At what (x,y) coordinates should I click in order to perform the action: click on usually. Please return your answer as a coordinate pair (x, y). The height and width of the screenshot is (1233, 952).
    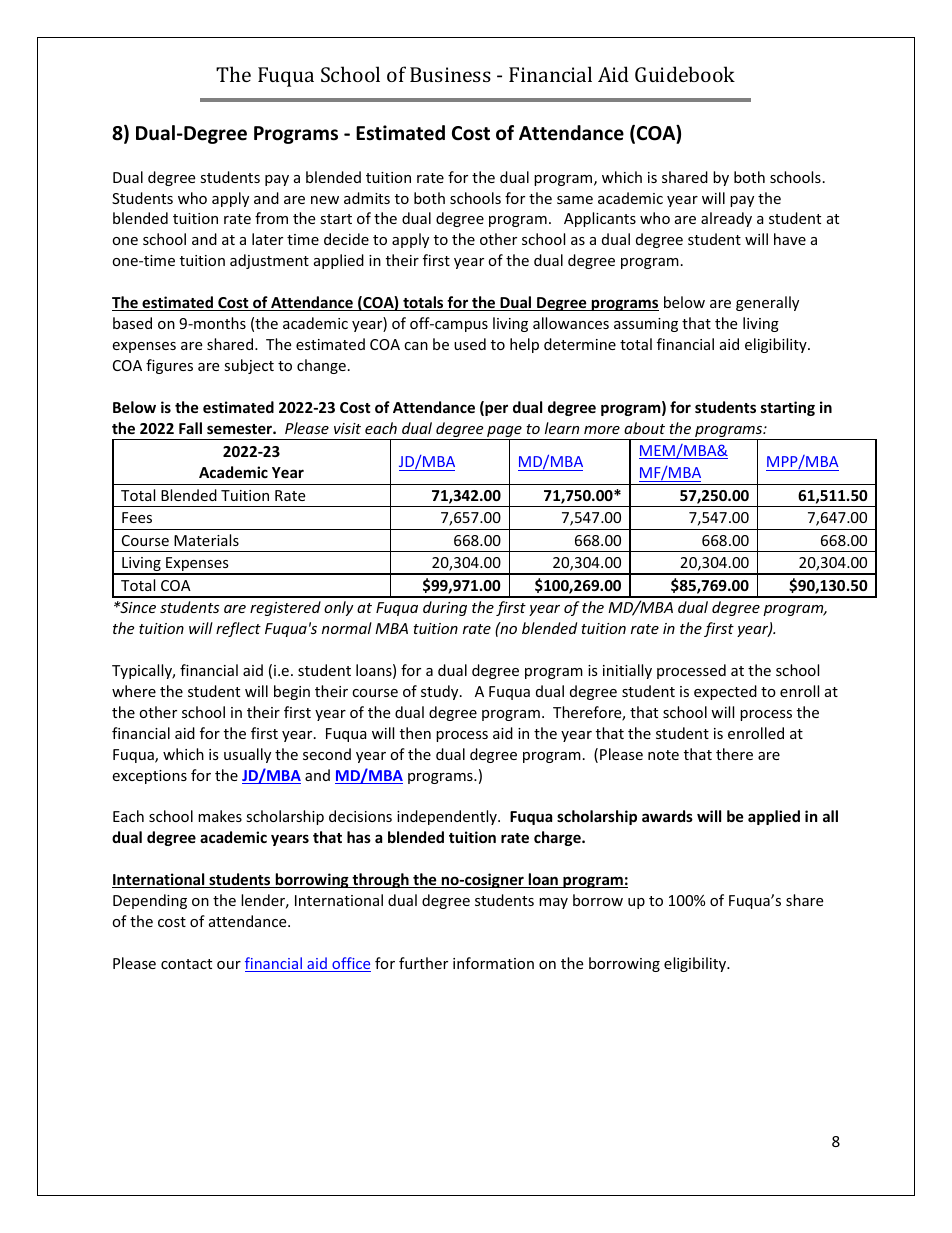
    Looking at the image, I should click on (247, 755).
